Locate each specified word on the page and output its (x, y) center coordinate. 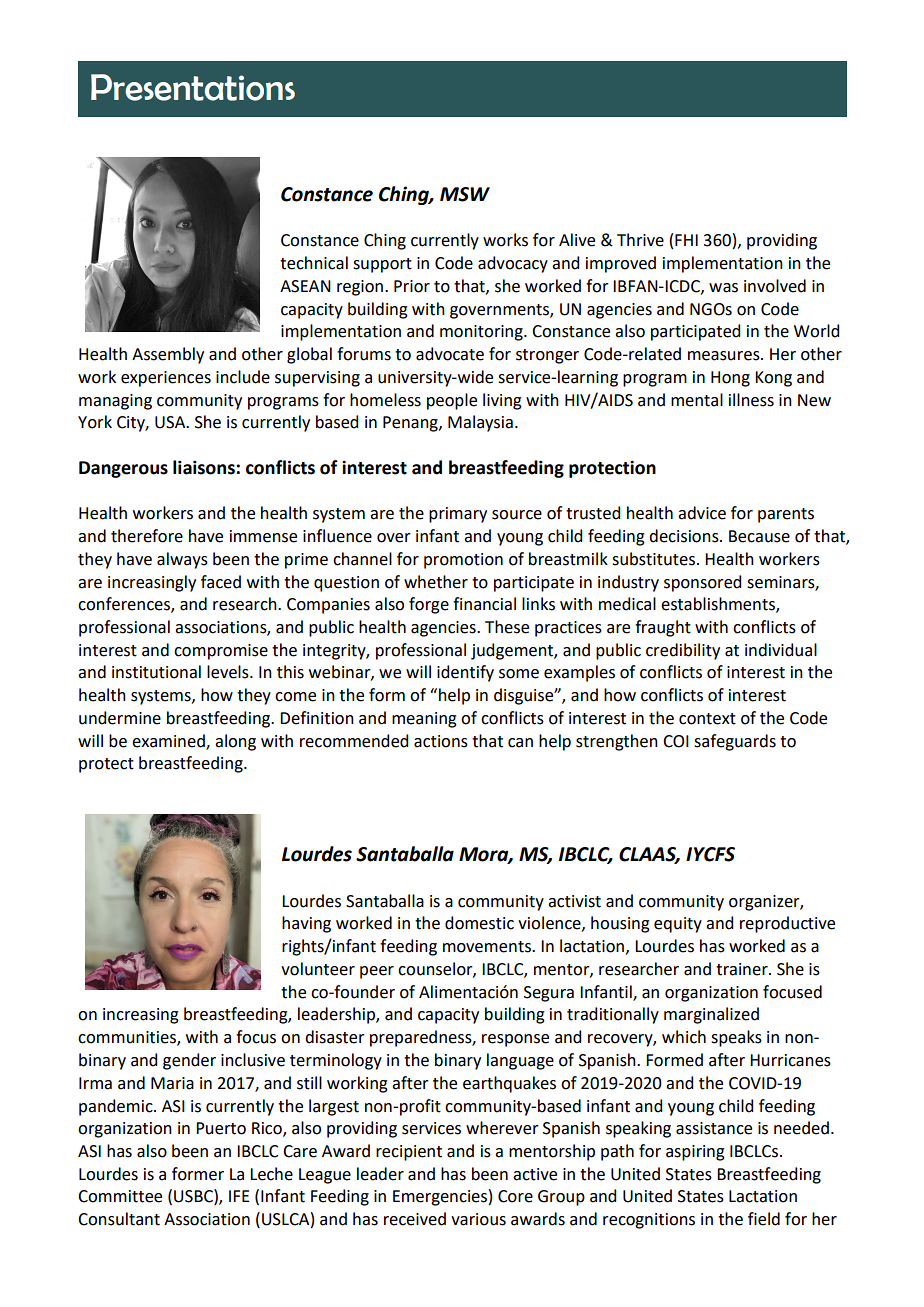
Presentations (193, 87)
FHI (686, 240)
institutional (156, 672)
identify (465, 673)
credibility (683, 651)
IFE (239, 1196)
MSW (465, 194)
